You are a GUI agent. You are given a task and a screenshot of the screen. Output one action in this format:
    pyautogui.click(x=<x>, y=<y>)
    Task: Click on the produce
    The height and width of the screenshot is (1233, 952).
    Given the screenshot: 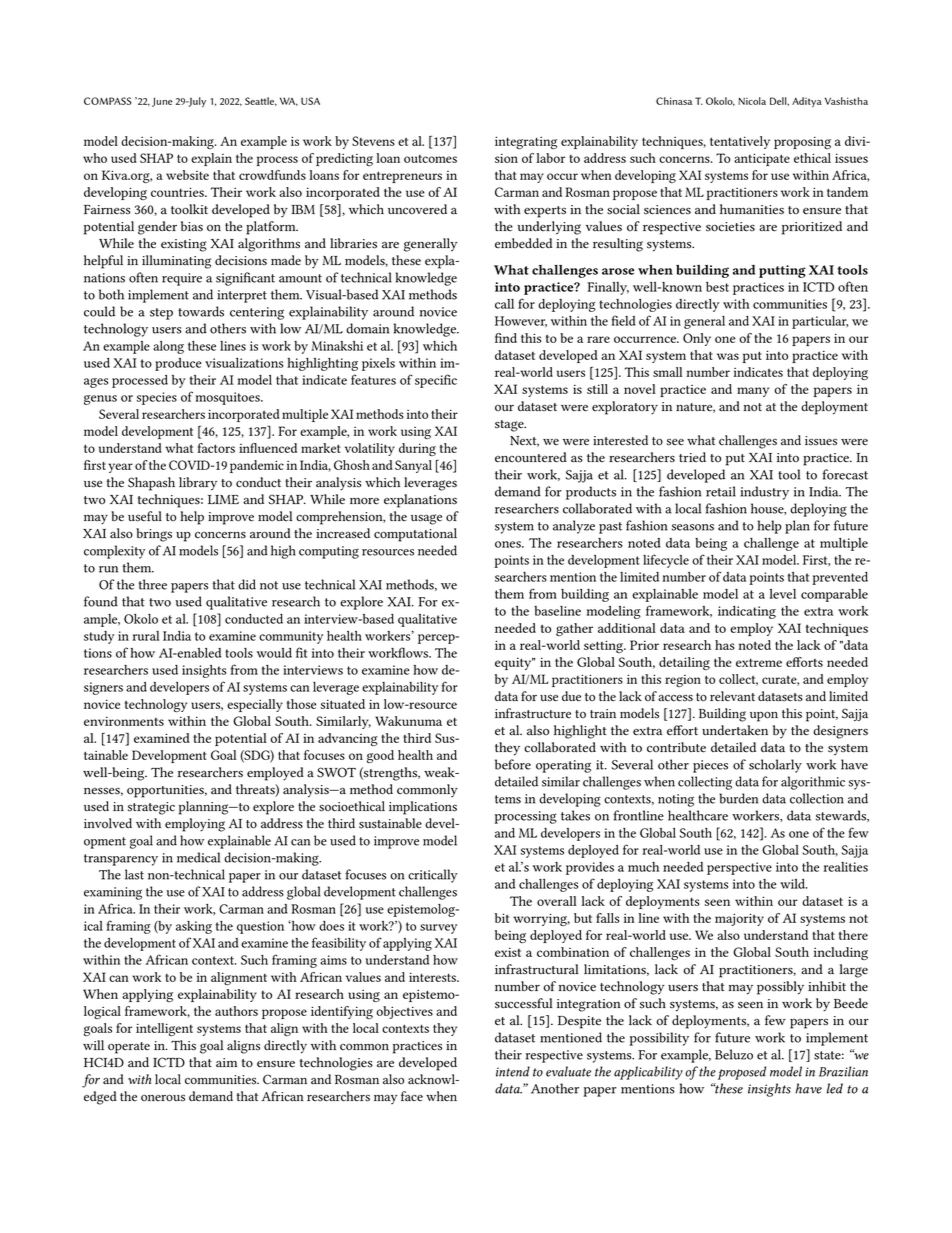 What is the action you would take?
    pyautogui.click(x=178, y=364)
